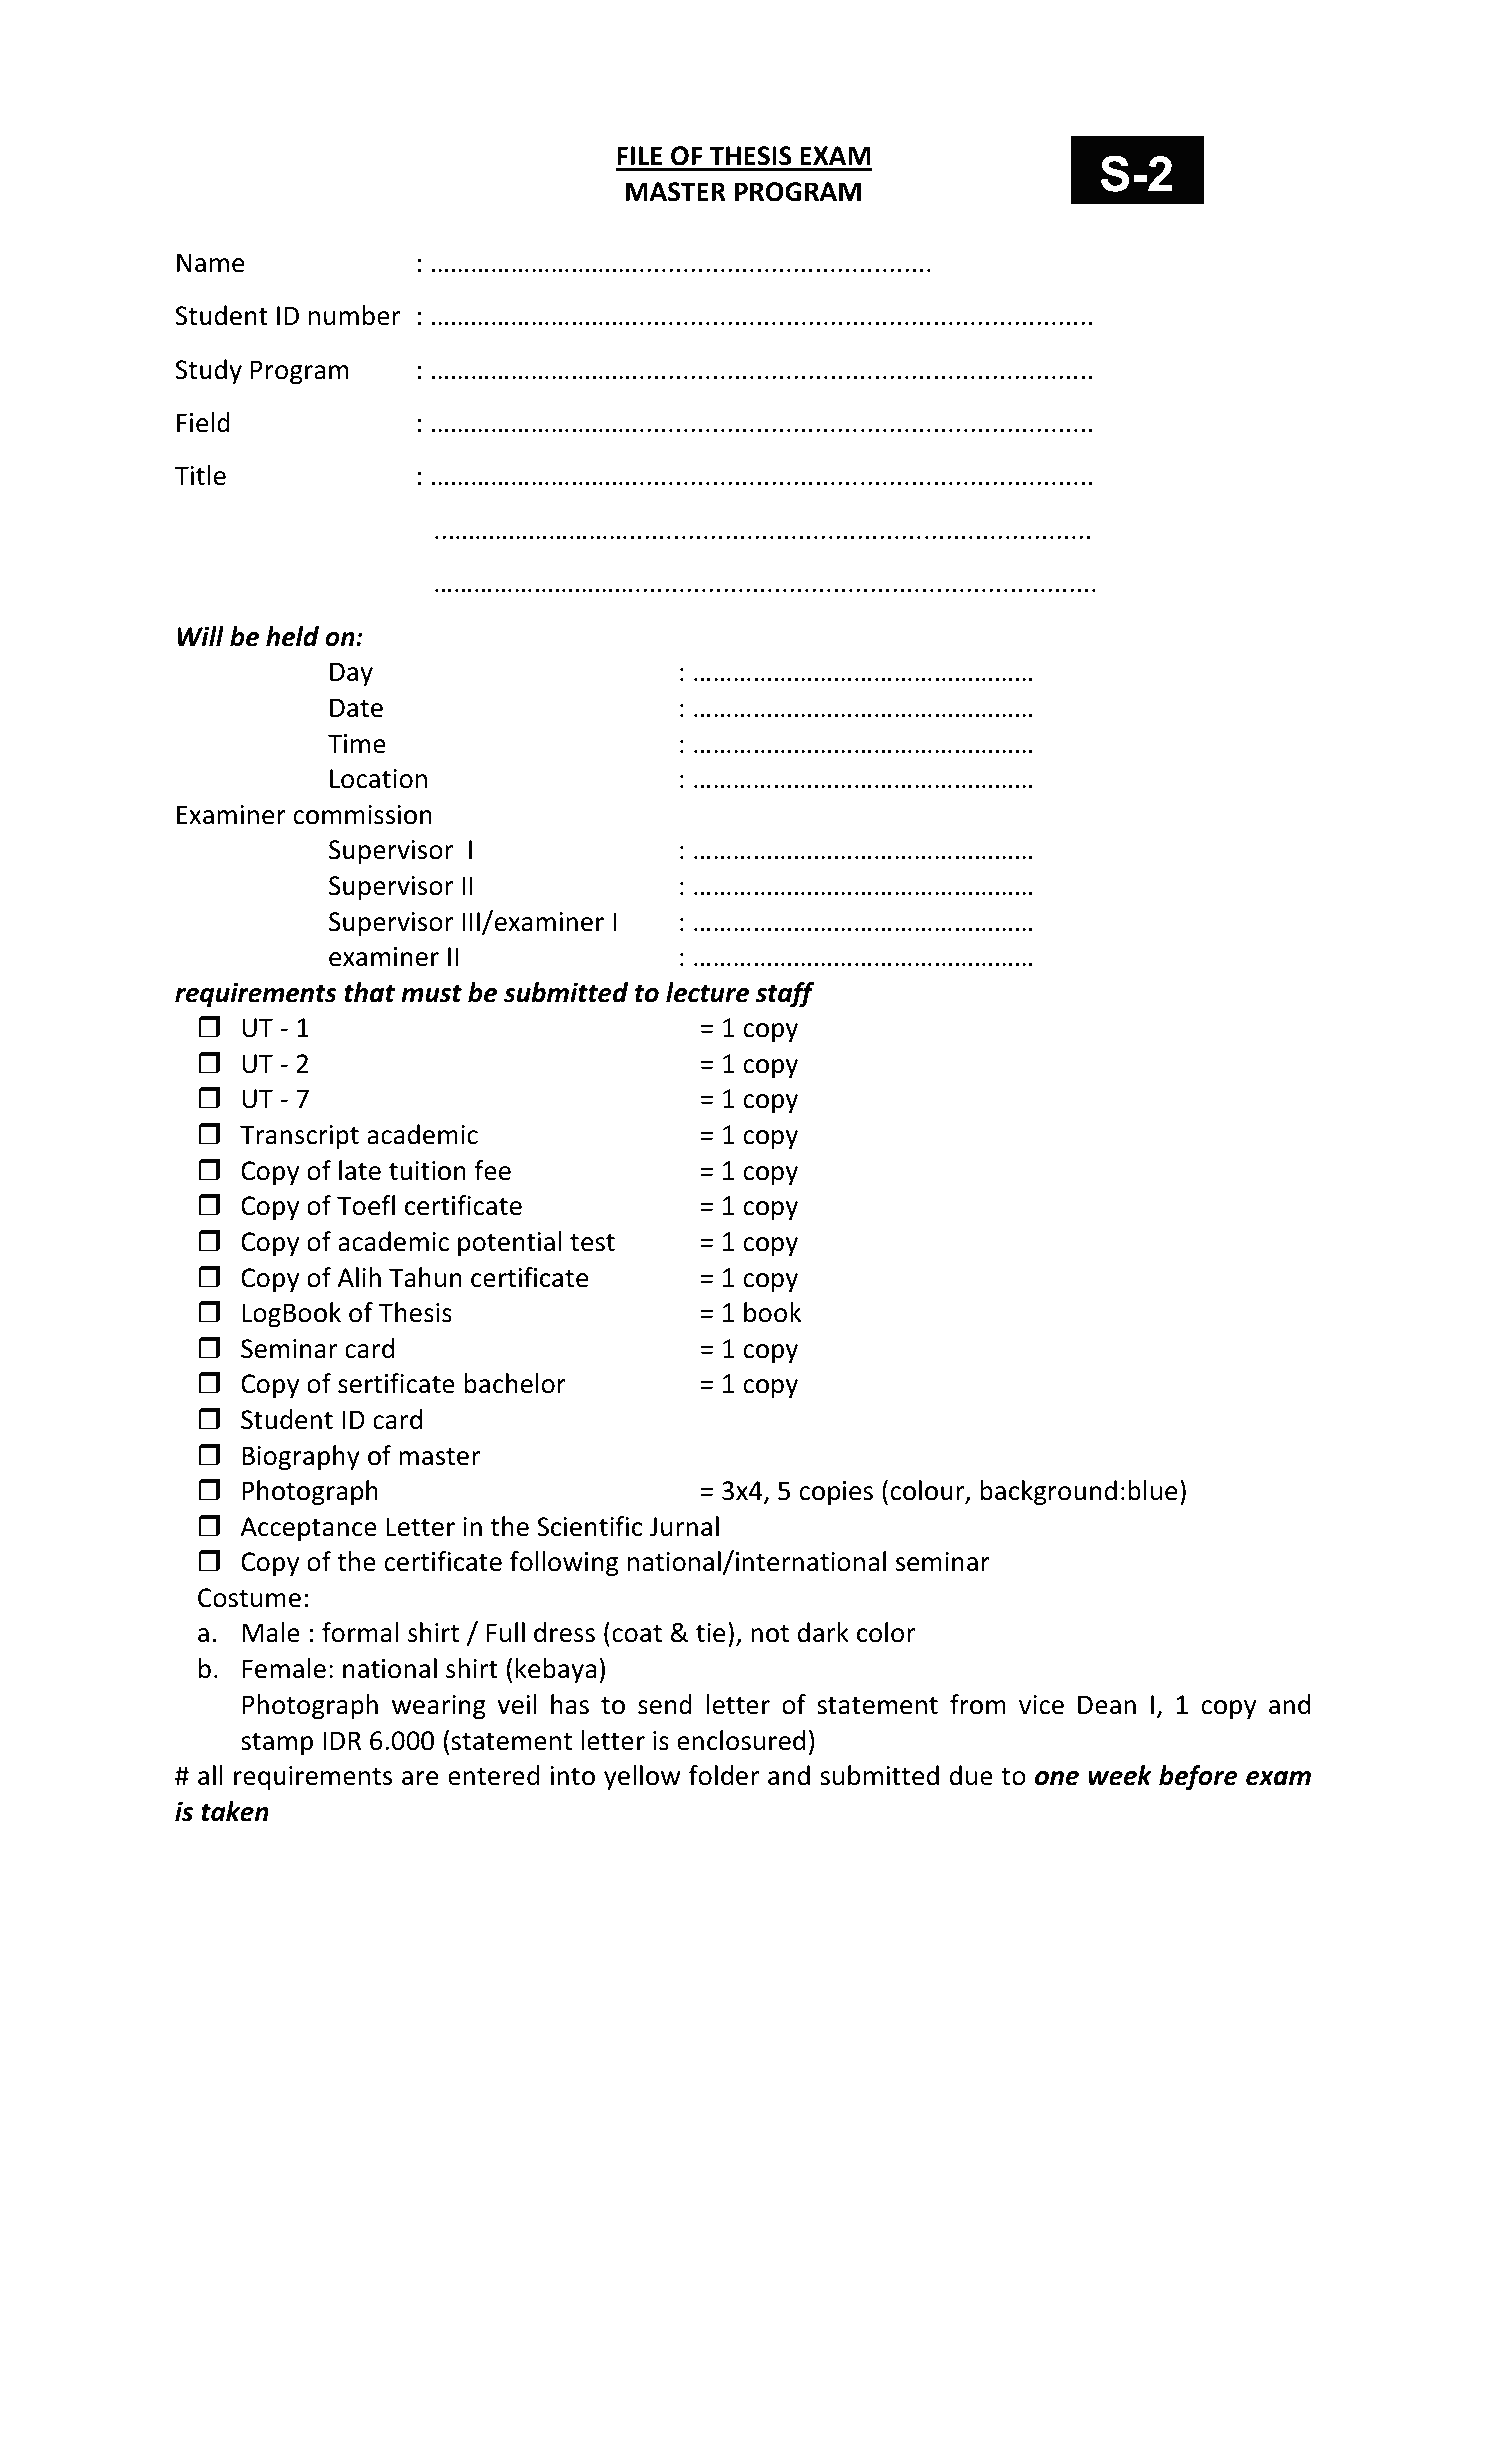 Image resolution: width=1487 pixels, height=2450 pixels. Describe the element at coordinates (1057, 1778) in the page. I see `one` at that location.
